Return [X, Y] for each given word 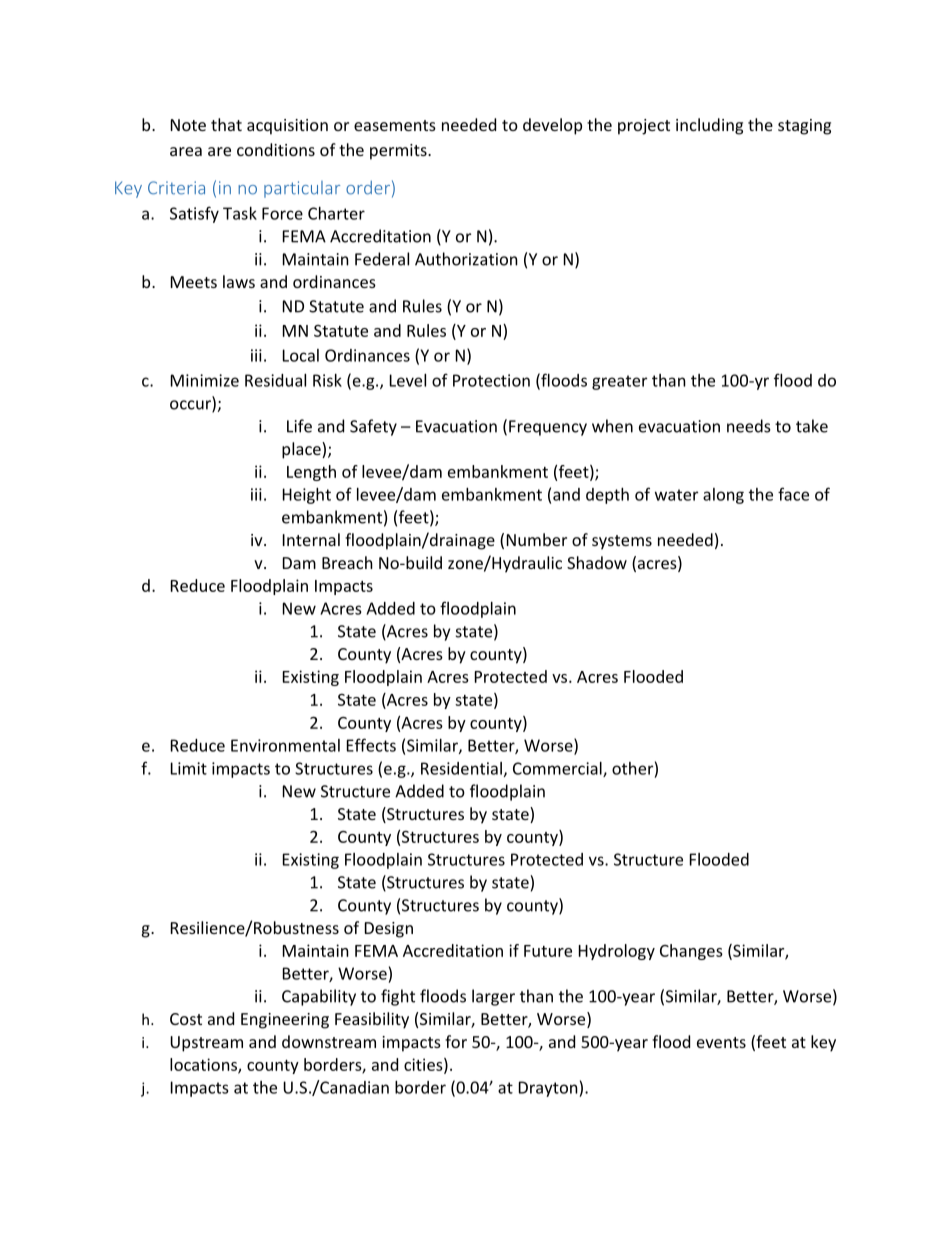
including [709, 126]
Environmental [285, 745]
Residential [461, 768]
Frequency [548, 428]
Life [299, 426]
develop [552, 126]
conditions [276, 149]
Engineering [285, 1021]
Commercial [558, 769]
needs [749, 426]
